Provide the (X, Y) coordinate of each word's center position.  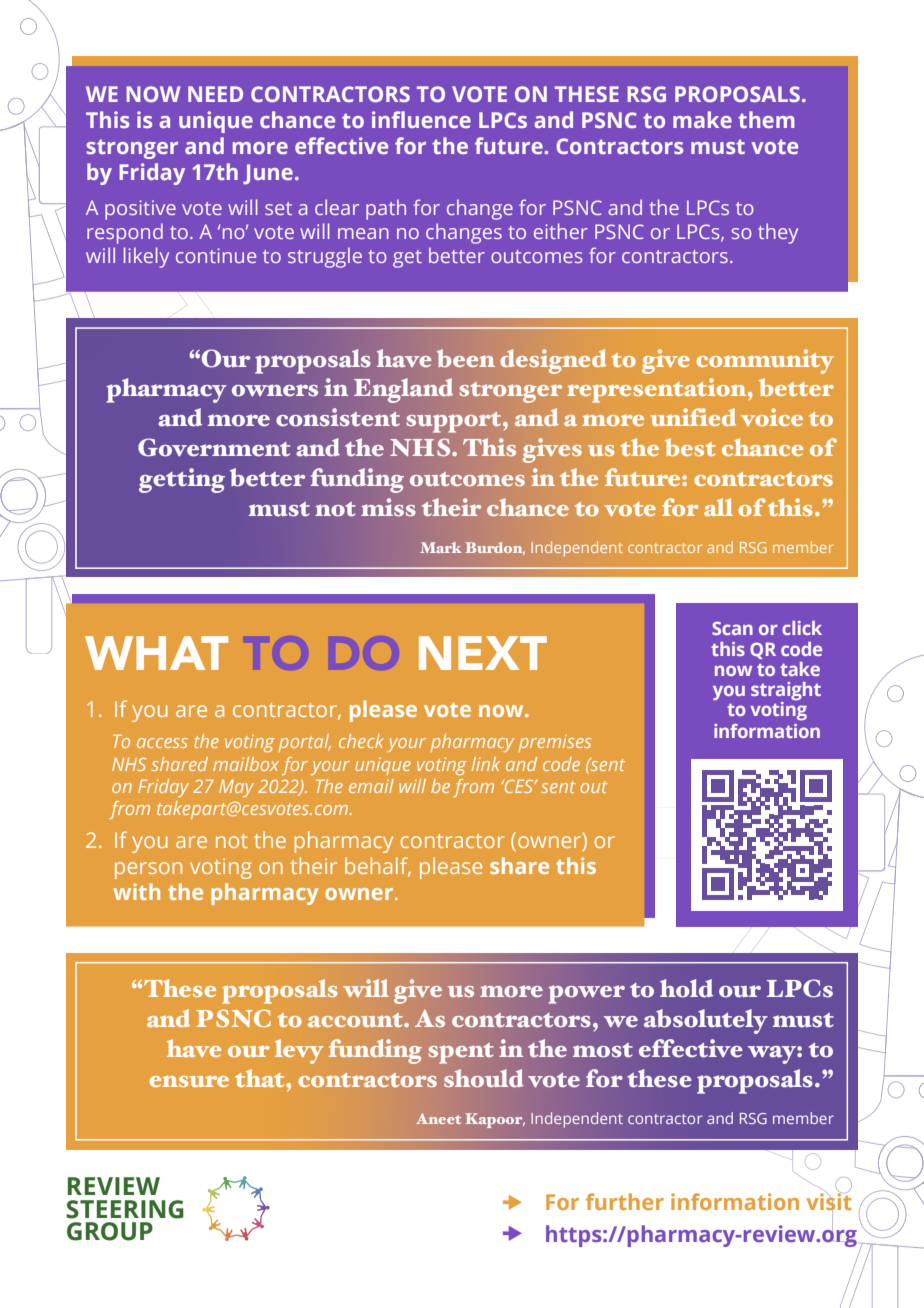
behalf (378, 867)
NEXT (483, 653)
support (455, 422)
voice (772, 417)
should (484, 1078)
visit (828, 1202)
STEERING (125, 1209)
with (136, 891)
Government (214, 447)
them (766, 119)
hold (686, 988)
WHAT (156, 653)
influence (421, 119)
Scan (732, 628)
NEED (215, 94)
